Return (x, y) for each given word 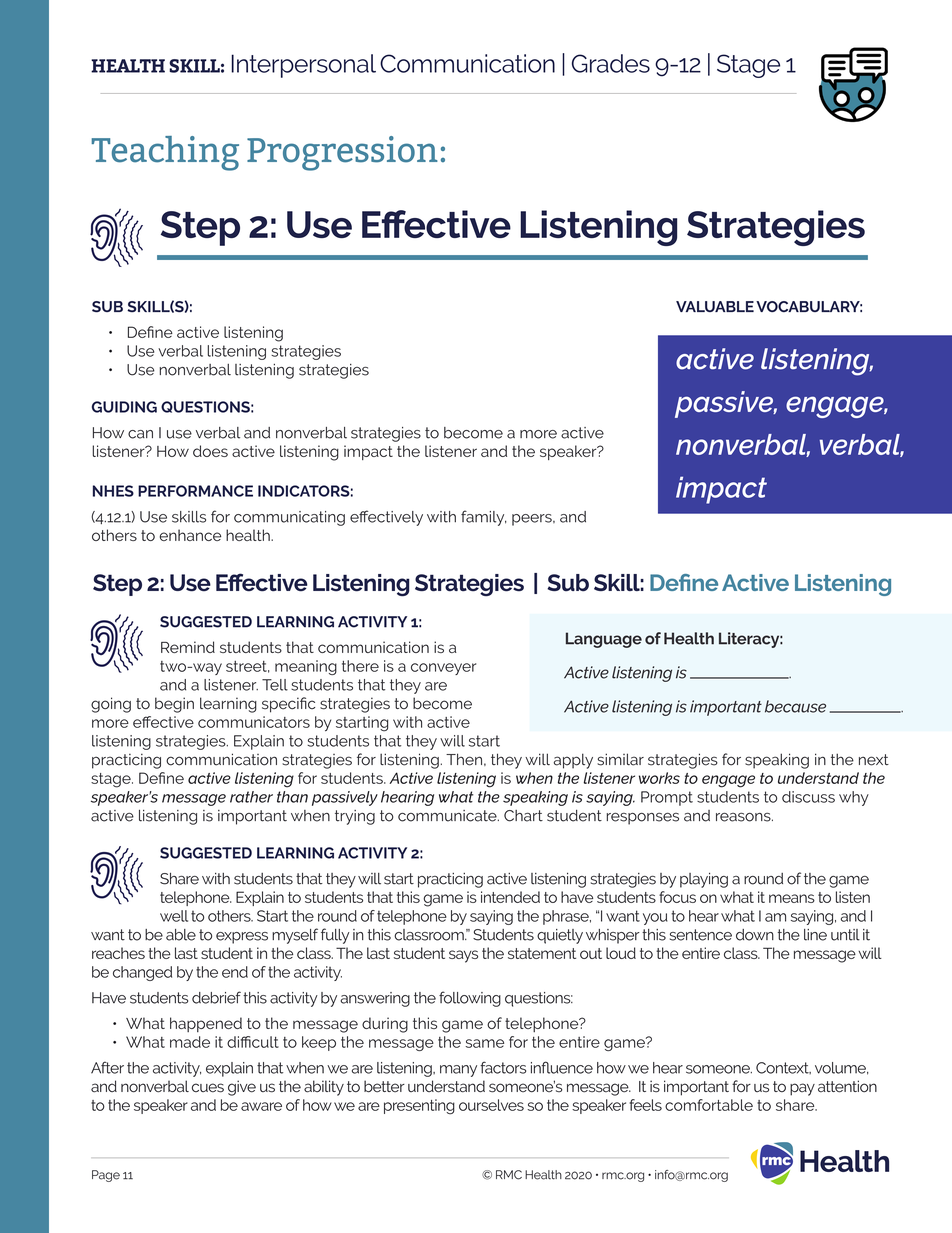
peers (533, 520)
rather (251, 797)
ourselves (491, 1105)
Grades (611, 63)
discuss (808, 797)
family (484, 518)
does (210, 451)
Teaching (165, 153)
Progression (342, 153)
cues (208, 1088)
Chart (523, 816)
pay (802, 1089)
